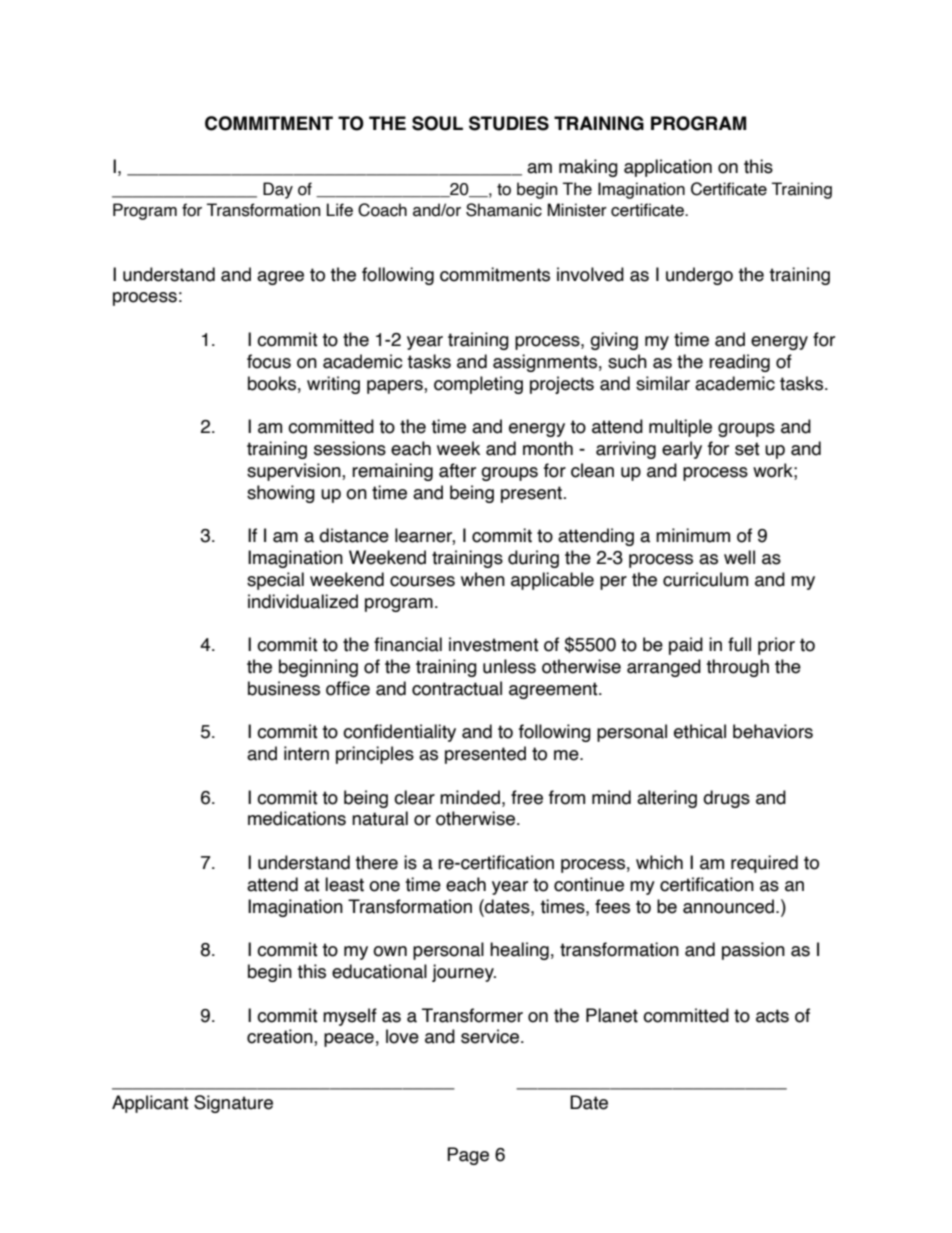 Image resolution: width=952 pixels, height=1233 pixels. Describe the element at coordinates (281, 494) in the document. I see `showing` at that location.
